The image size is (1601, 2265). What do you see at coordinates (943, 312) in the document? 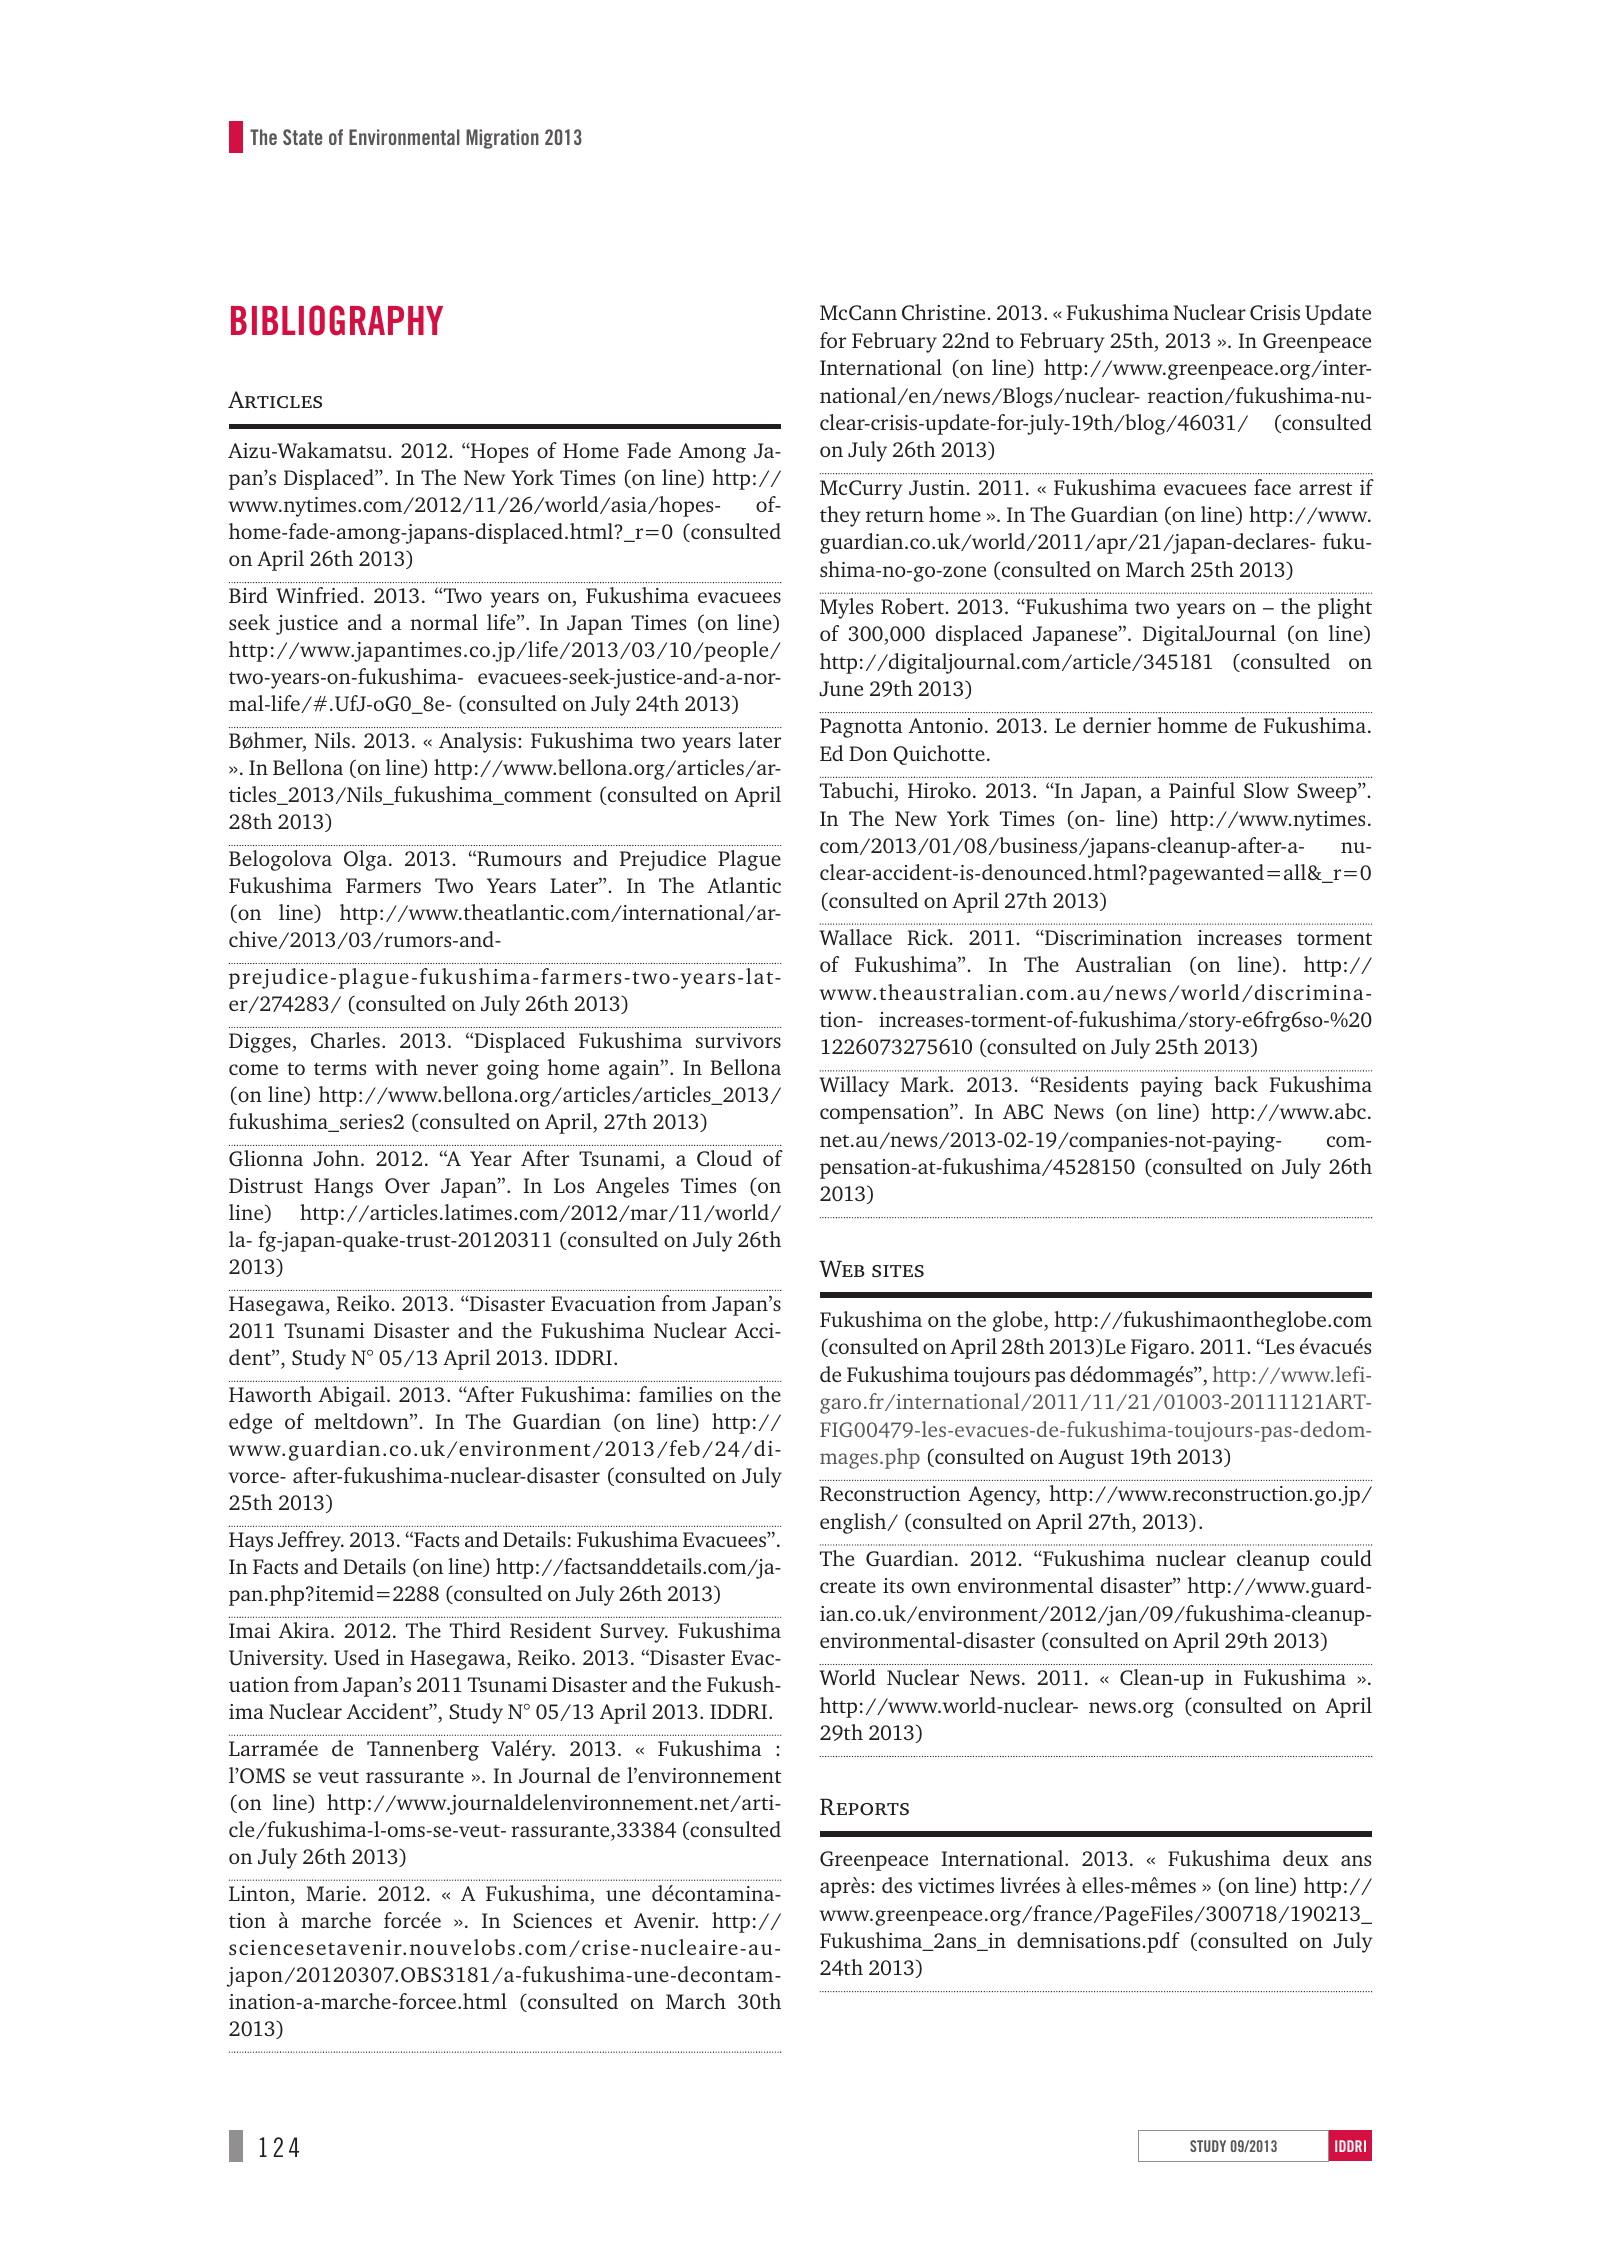
I see `Christine` at bounding box center [943, 312].
